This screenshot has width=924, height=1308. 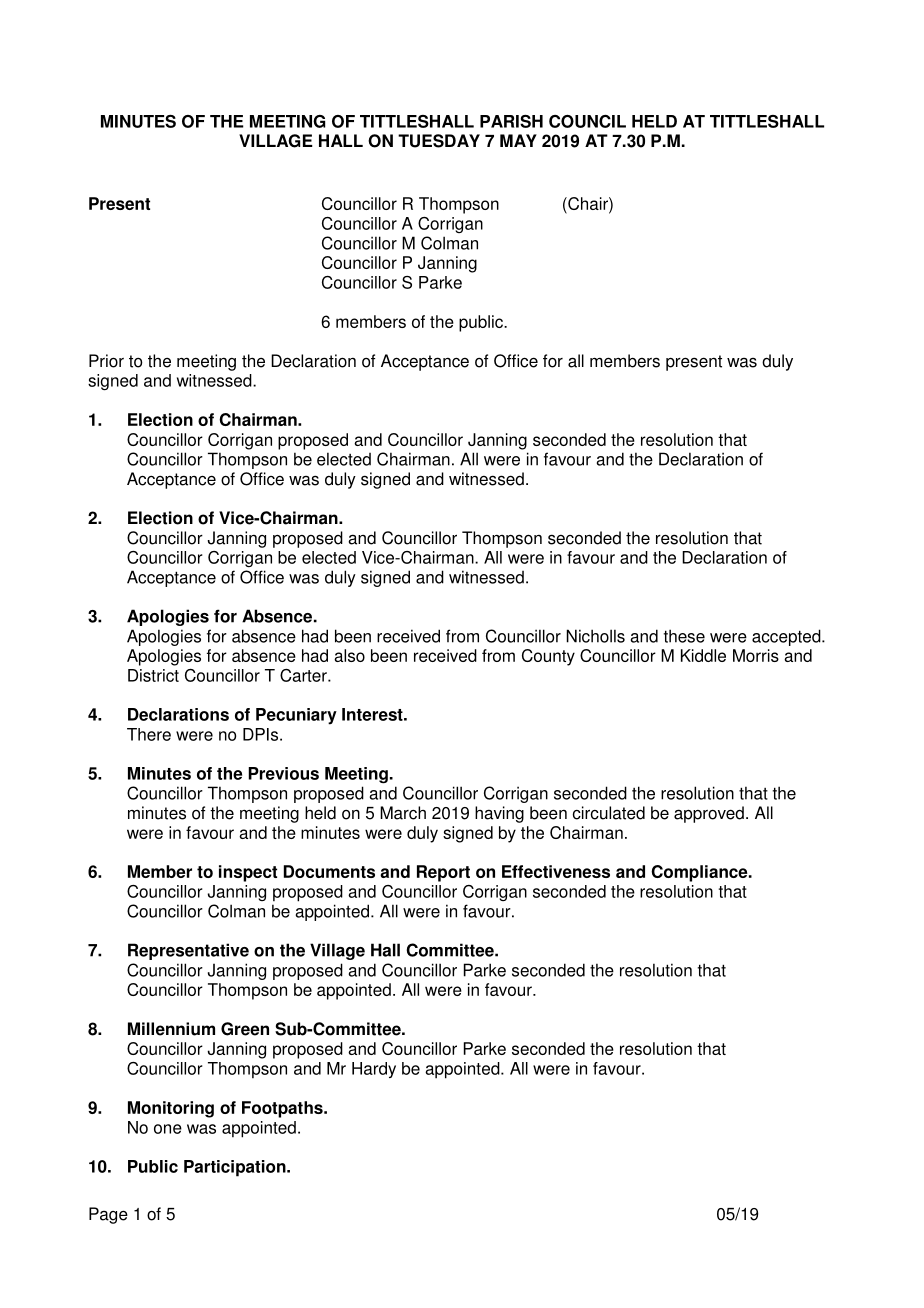 What do you see at coordinates (106, 361) in the screenshot?
I see `Prior` at bounding box center [106, 361].
